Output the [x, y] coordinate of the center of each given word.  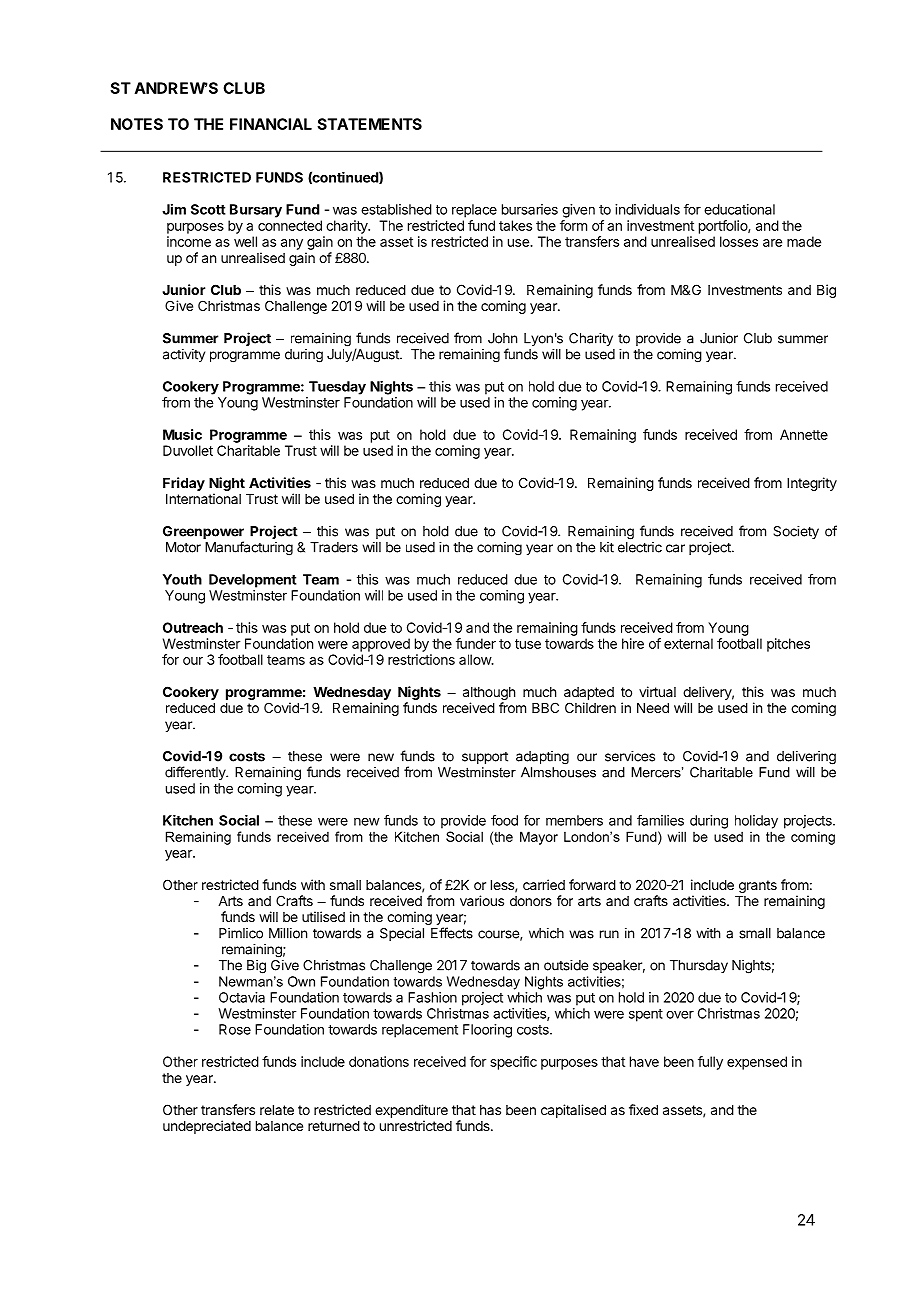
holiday [756, 822]
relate [277, 1110]
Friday [184, 484]
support [485, 758]
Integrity [812, 484]
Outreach [193, 627]
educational [739, 209]
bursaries [530, 209]
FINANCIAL [271, 124]
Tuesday [337, 388]
